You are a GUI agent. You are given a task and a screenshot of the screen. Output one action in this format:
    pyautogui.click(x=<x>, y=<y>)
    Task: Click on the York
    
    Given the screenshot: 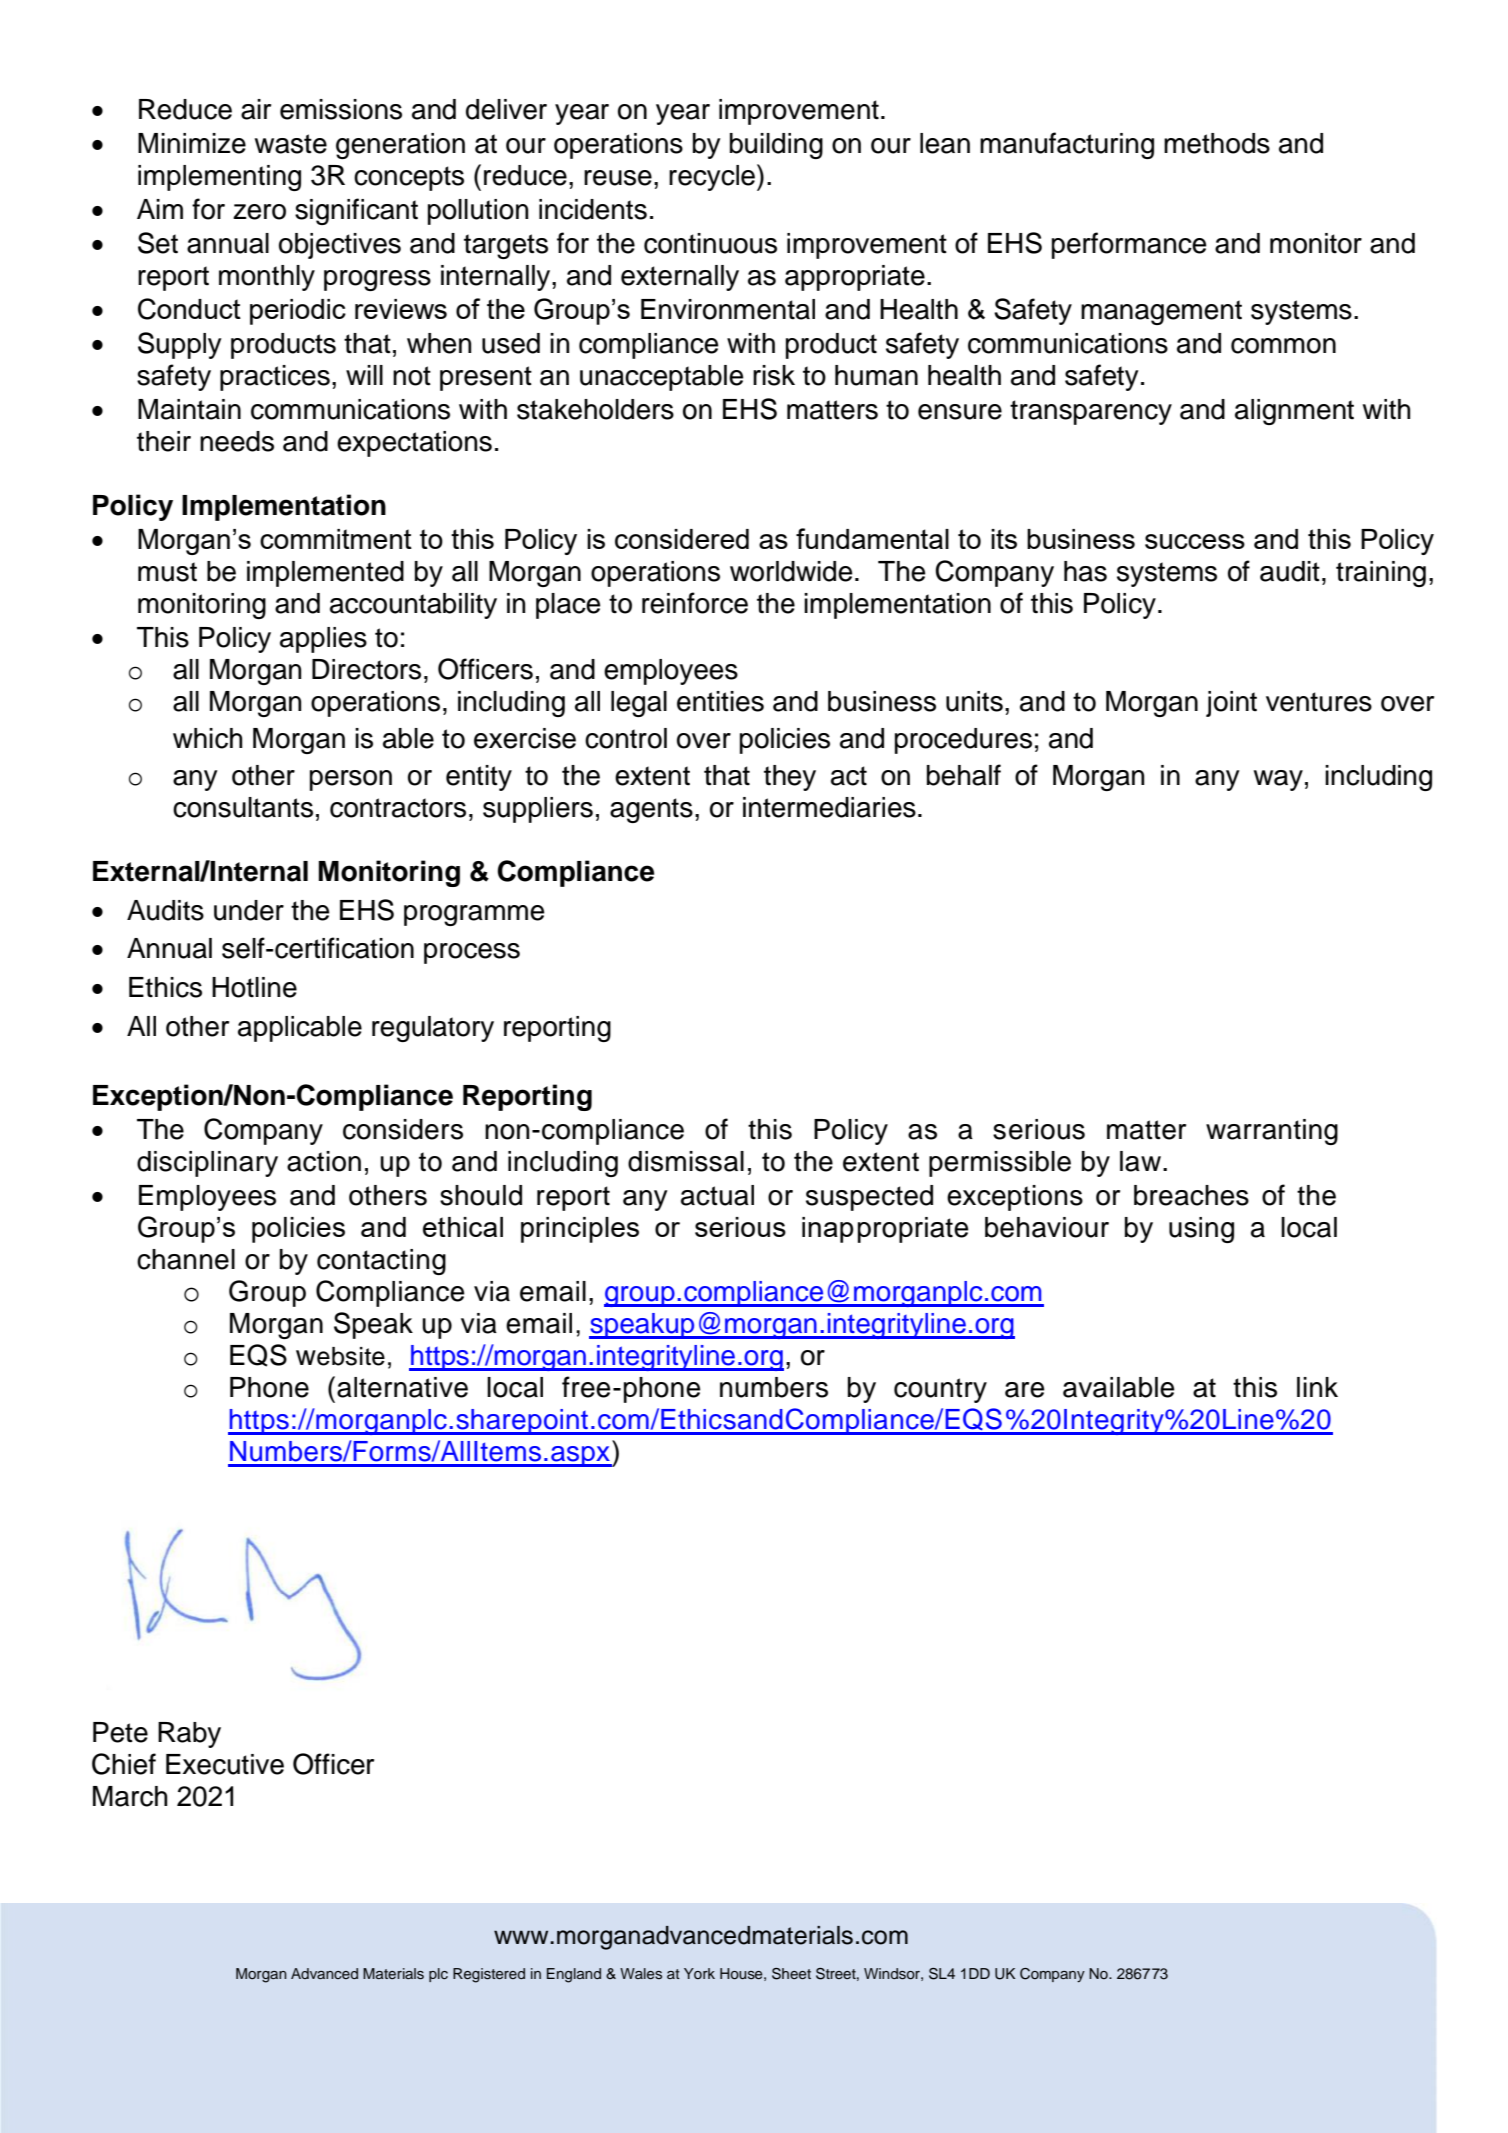 What is the action you would take?
    pyautogui.click(x=699, y=1973)
